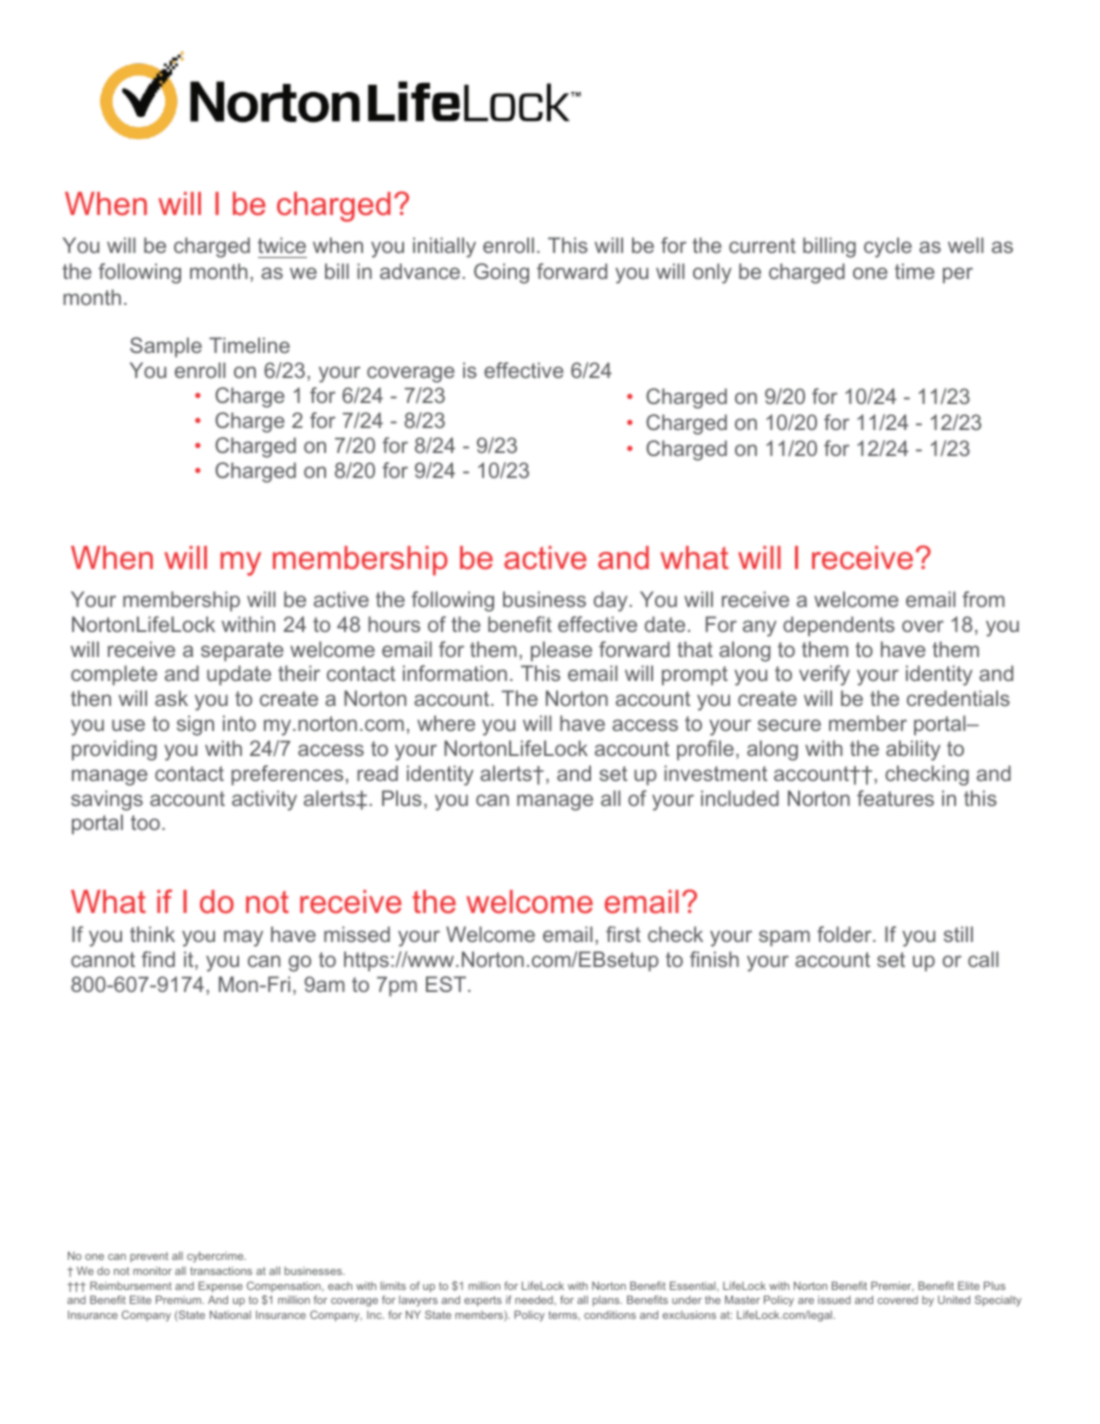  I want to click on cycle, so click(888, 247).
